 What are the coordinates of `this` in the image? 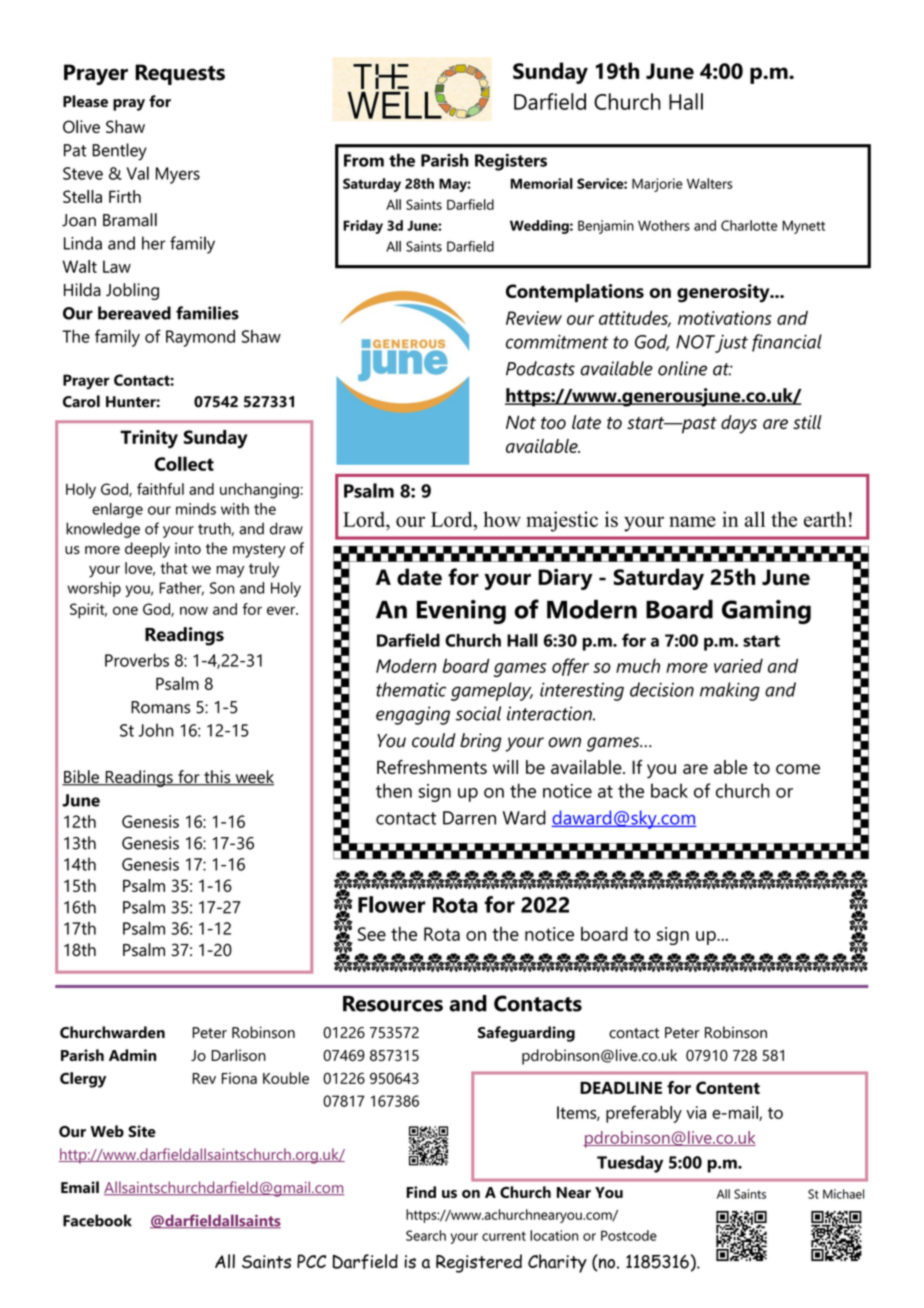 It's located at (217, 778).
